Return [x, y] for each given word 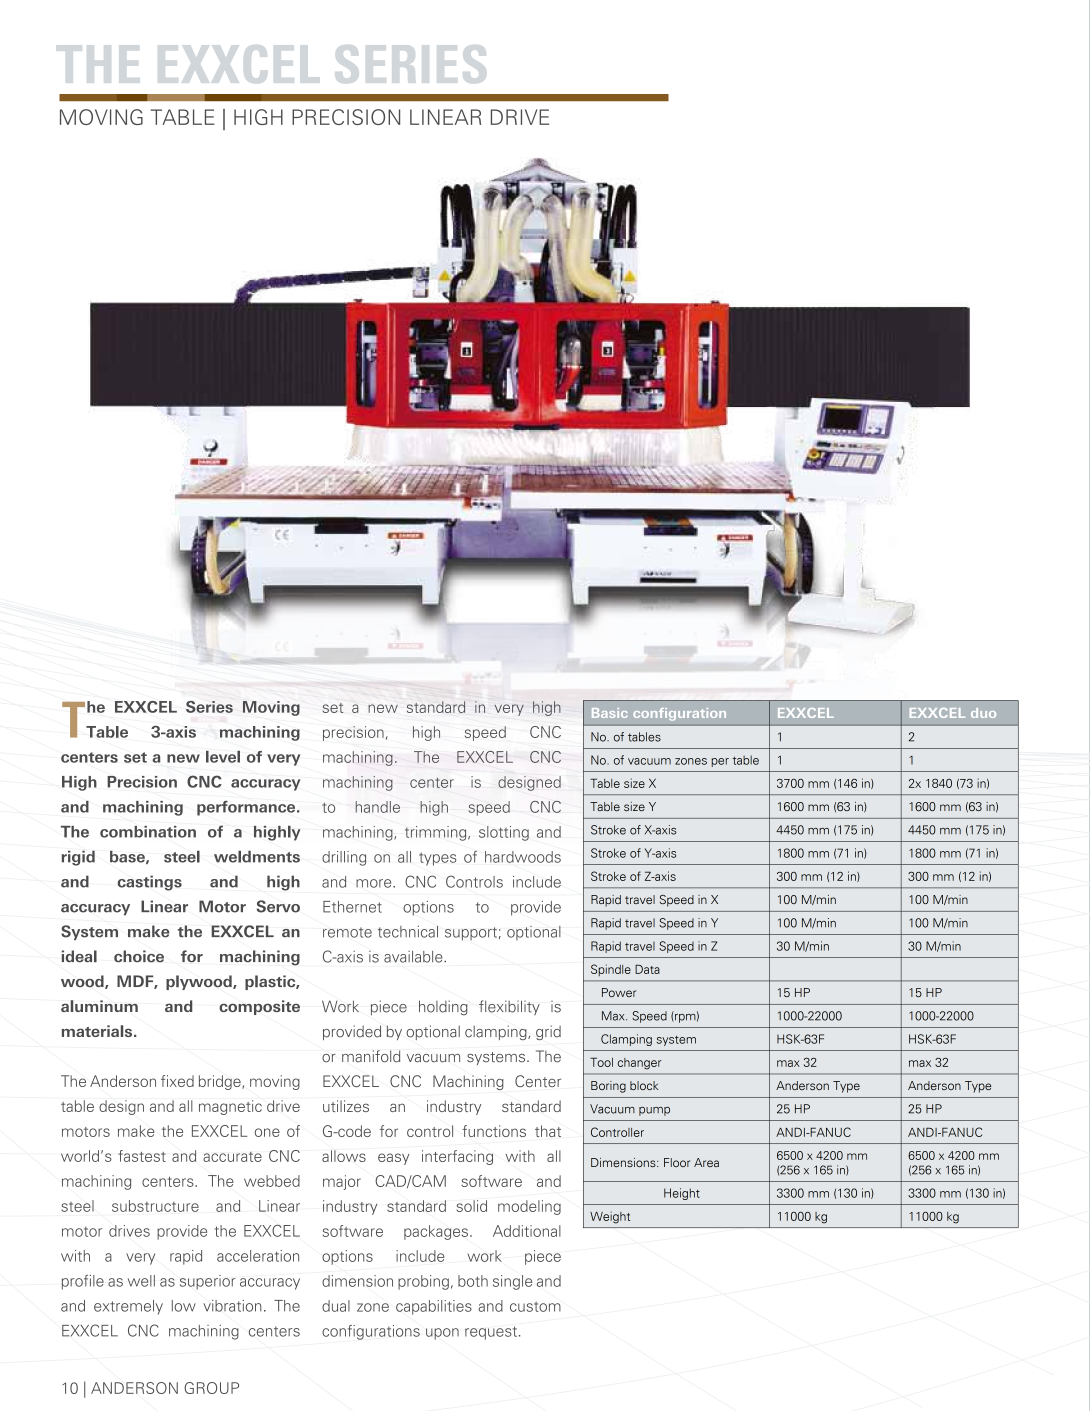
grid [548, 1032]
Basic [610, 713]
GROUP [211, 1388]
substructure [155, 1206]
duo [983, 713]
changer [639, 1064]
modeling [529, 1207]
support [471, 934]
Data [647, 969]
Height [682, 1194]
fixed [177, 1081]
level [223, 757]
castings [149, 883]
